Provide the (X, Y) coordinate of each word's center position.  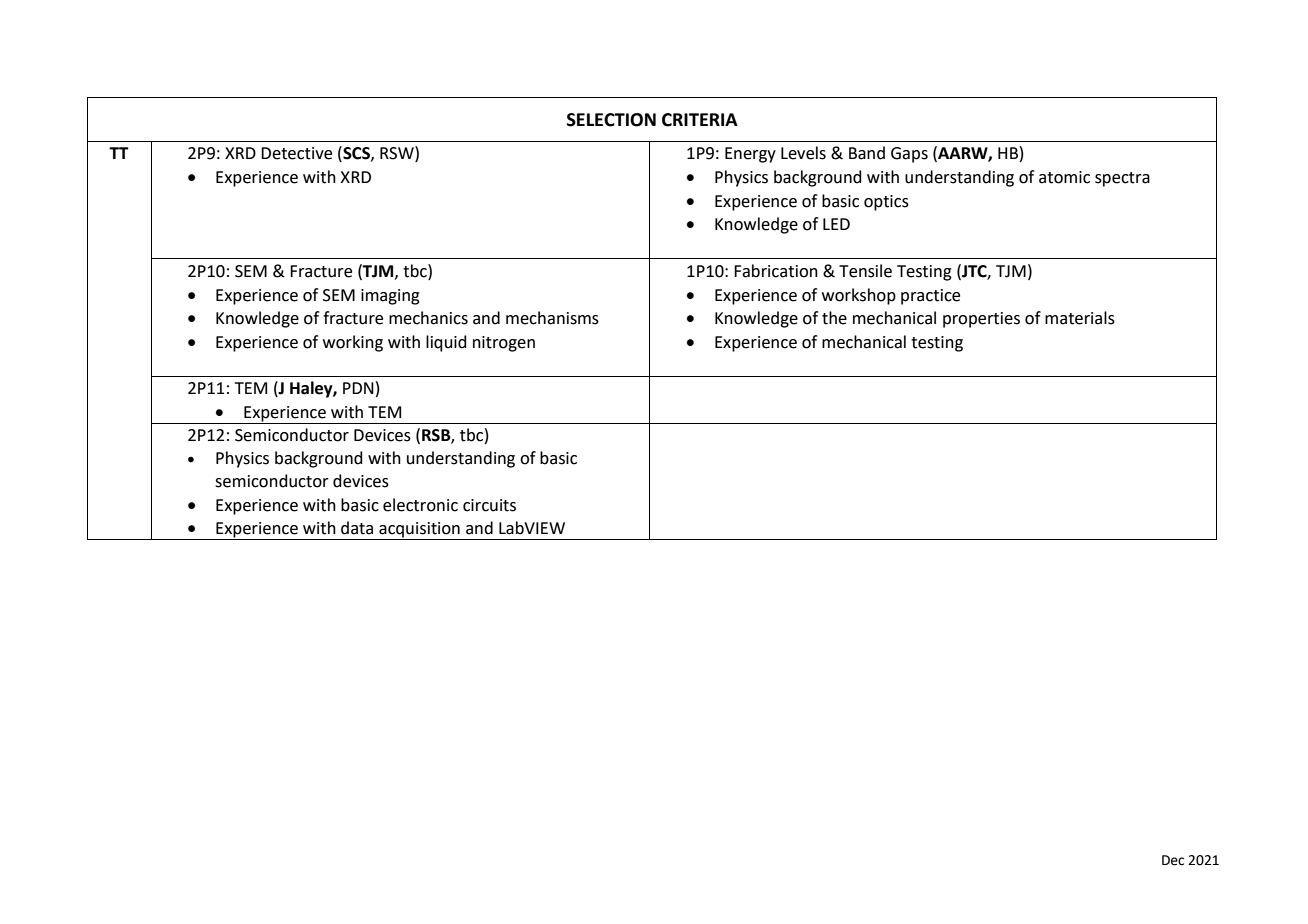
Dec (1173, 860)
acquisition (419, 531)
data (357, 528)
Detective (296, 153)
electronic (420, 505)
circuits (489, 505)
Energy (750, 155)
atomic (1064, 177)
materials (1080, 318)
